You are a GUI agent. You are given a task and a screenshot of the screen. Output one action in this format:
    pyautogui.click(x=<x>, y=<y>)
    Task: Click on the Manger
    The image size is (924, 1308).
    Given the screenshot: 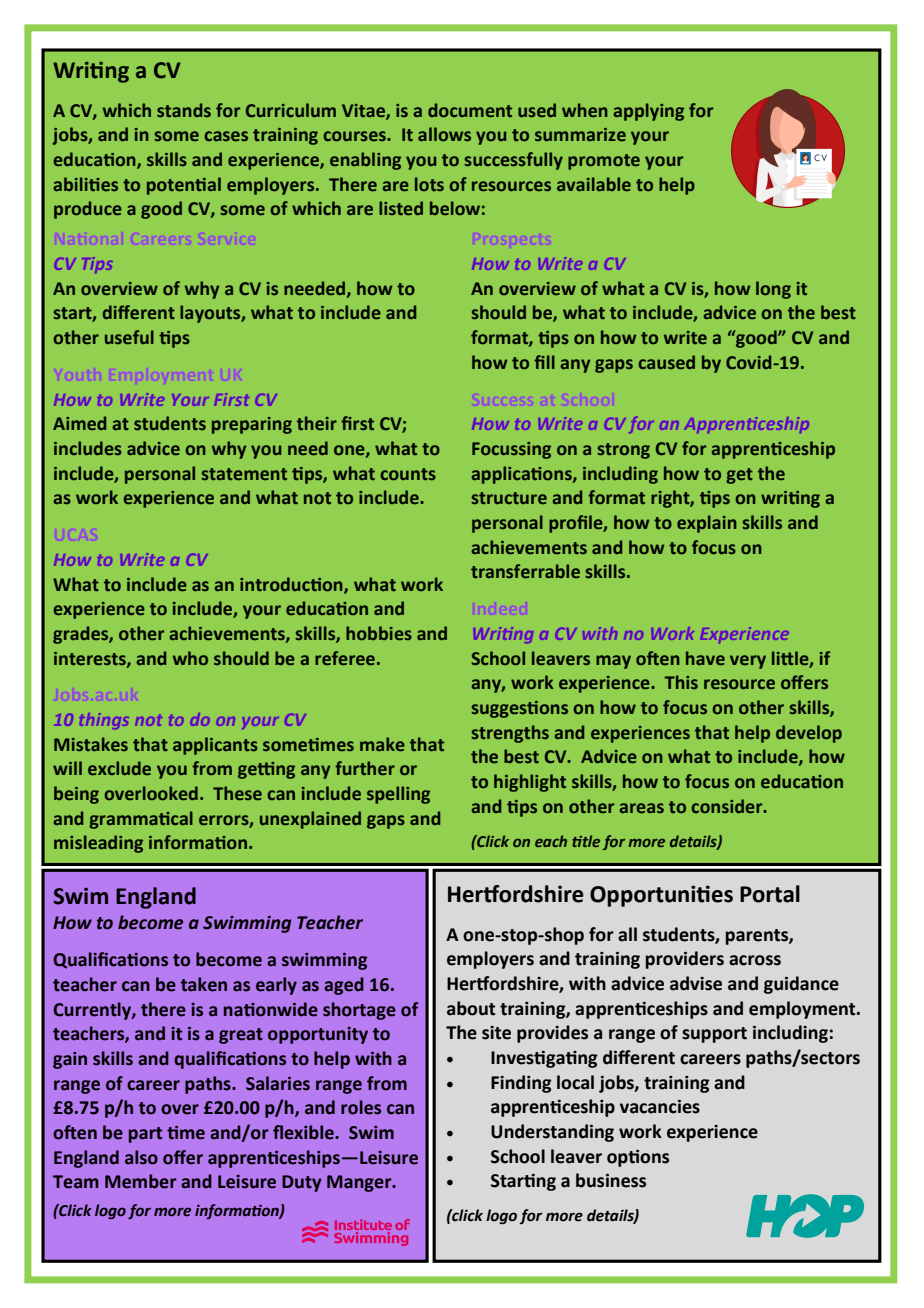 What is the action you would take?
    pyautogui.click(x=360, y=1183)
